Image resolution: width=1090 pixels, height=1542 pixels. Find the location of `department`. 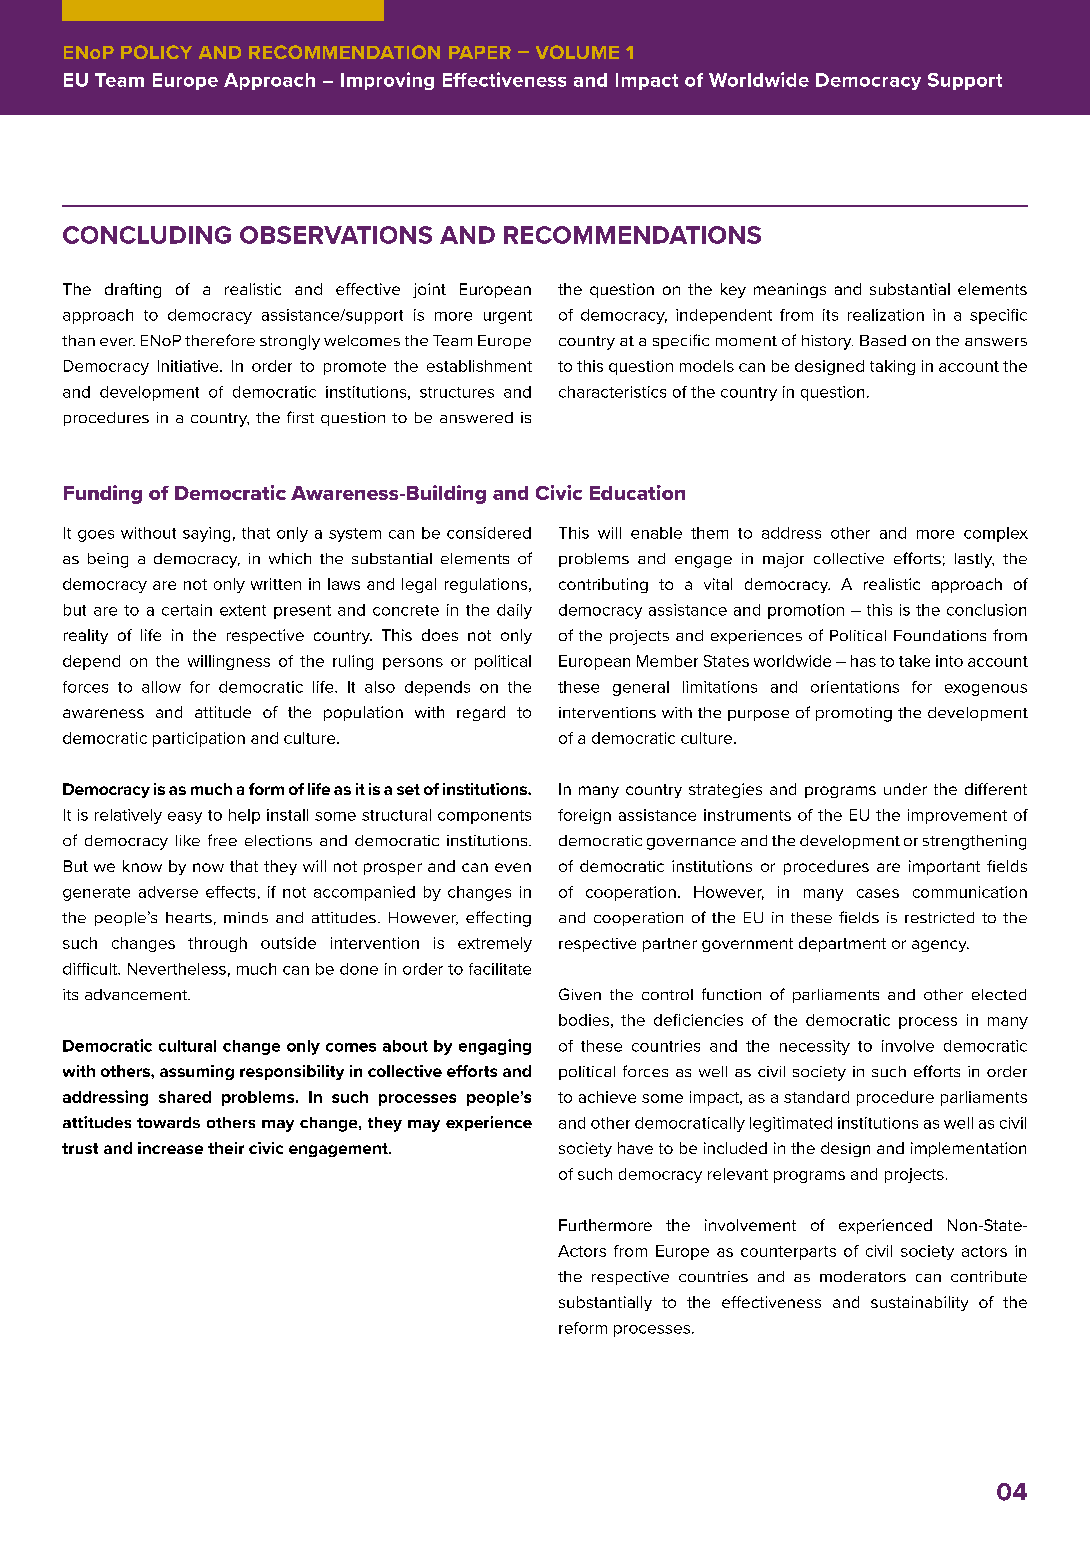

department is located at coordinates (842, 944).
